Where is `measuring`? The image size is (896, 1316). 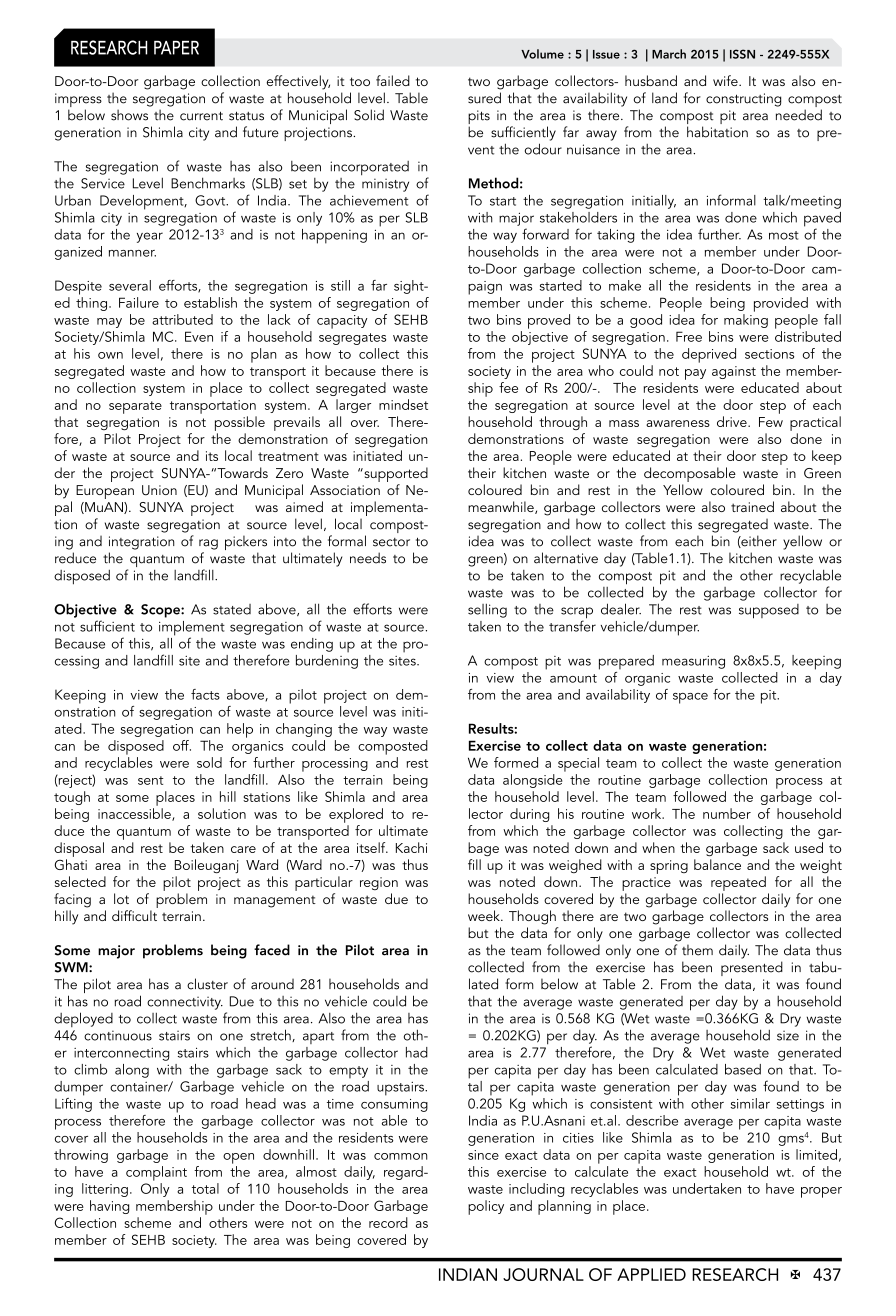 measuring is located at coordinates (693, 662).
